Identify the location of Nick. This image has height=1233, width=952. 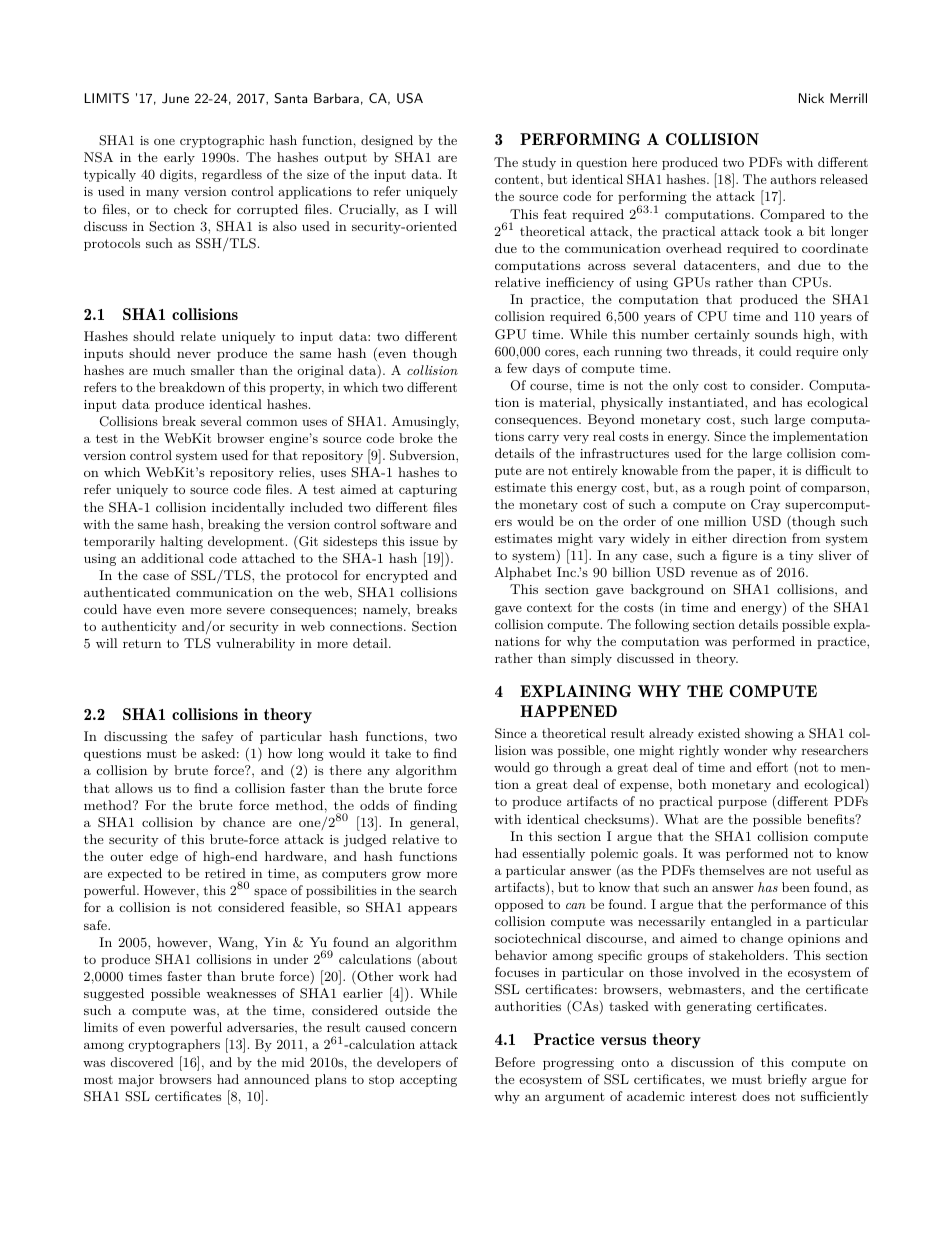
(811, 98).
